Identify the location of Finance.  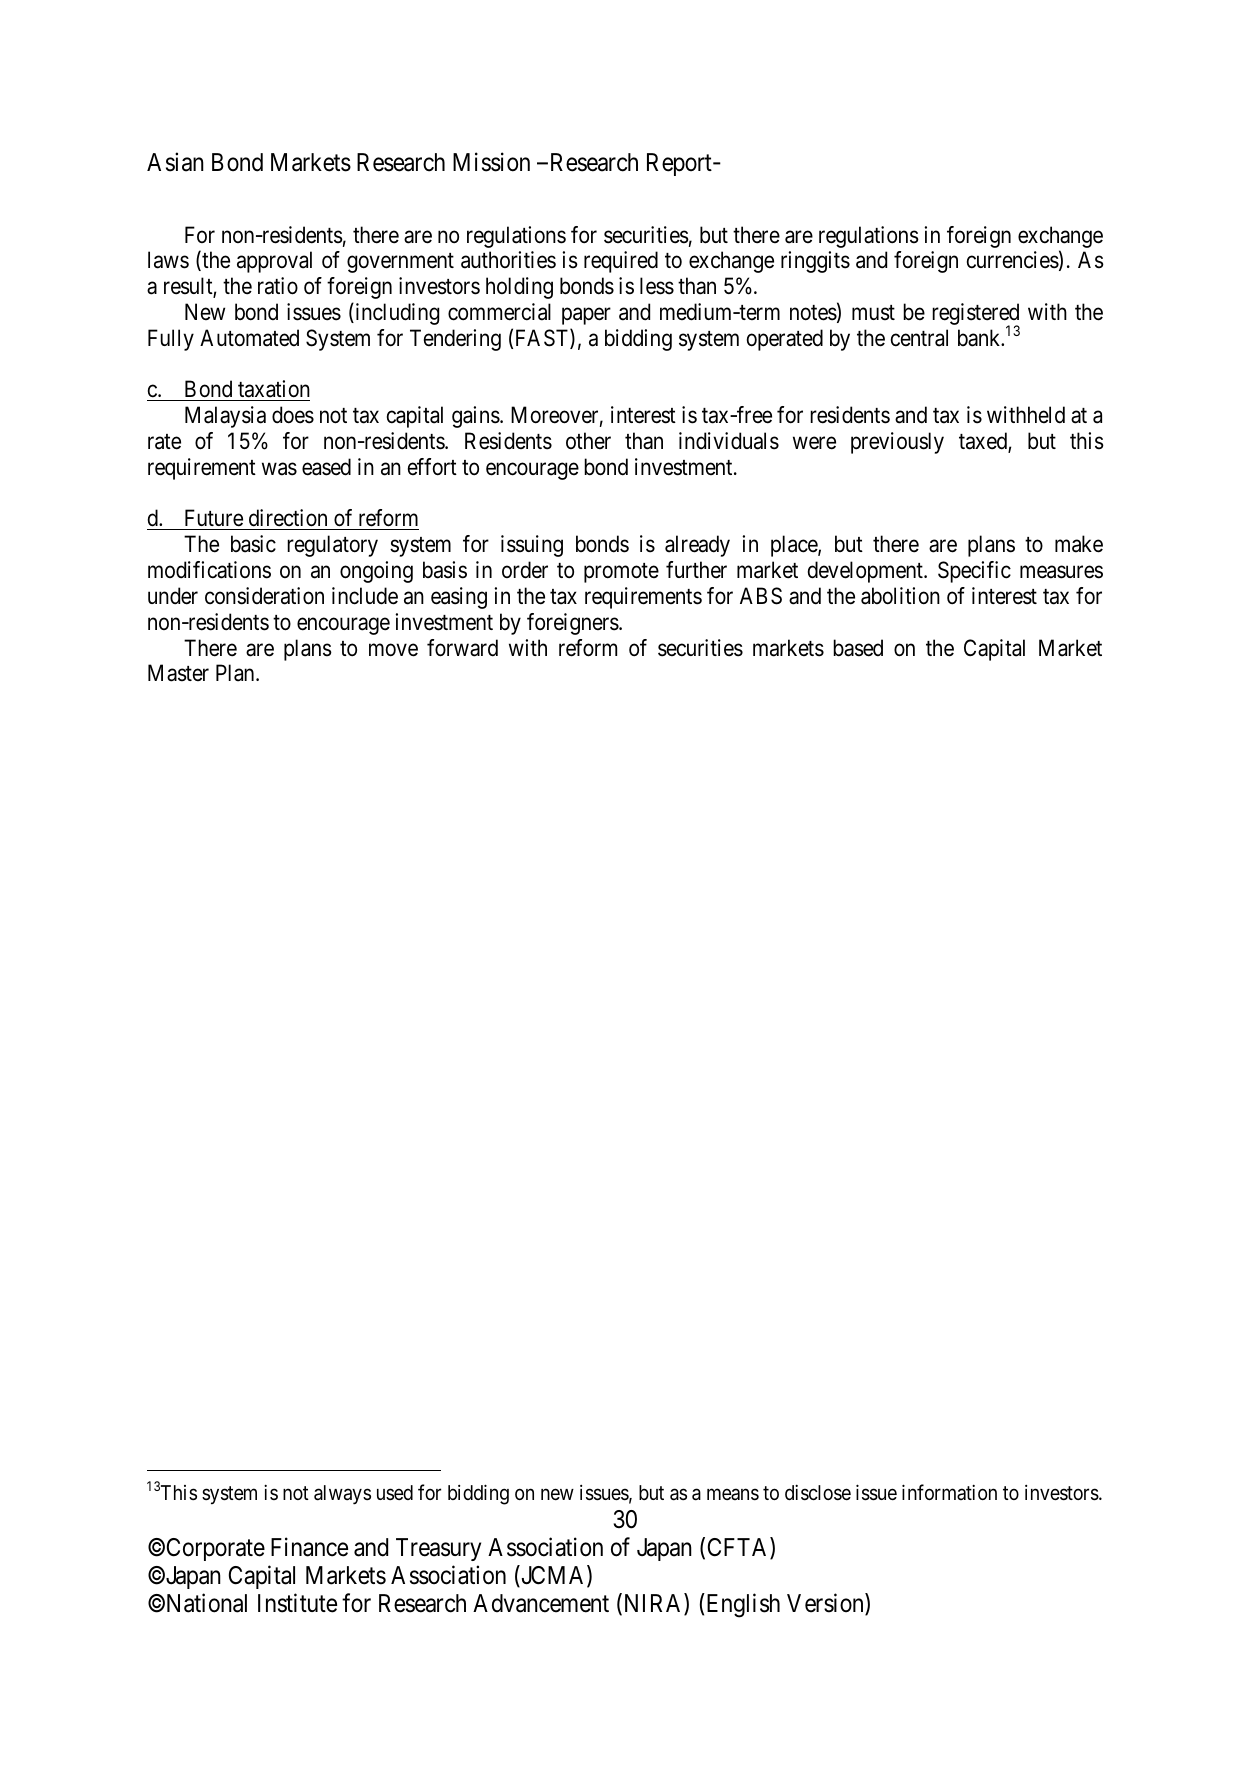
(309, 1547).
